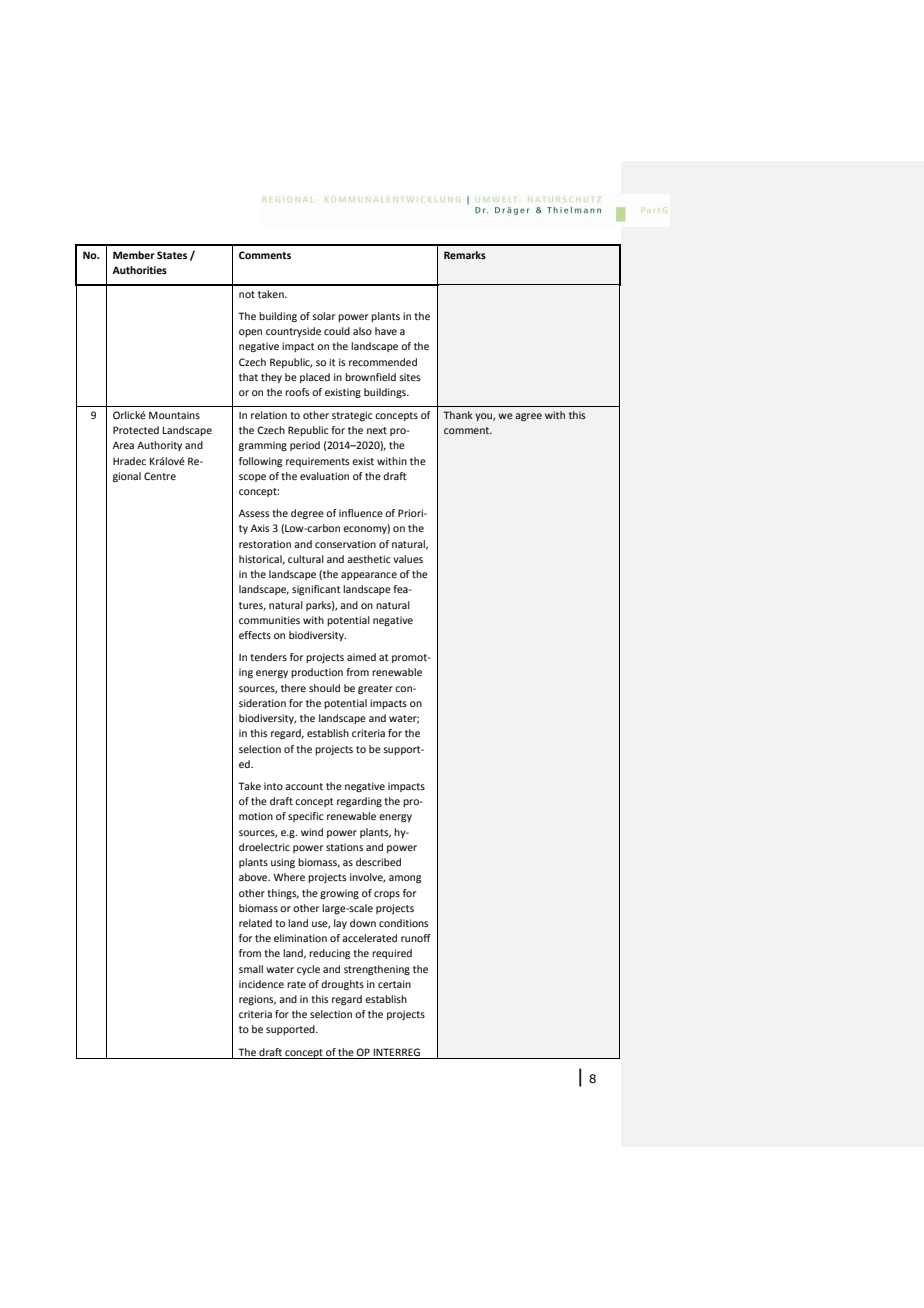 This screenshot has height=1308, width=924. What do you see at coordinates (408, 559) in the screenshot?
I see `values` at bounding box center [408, 559].
